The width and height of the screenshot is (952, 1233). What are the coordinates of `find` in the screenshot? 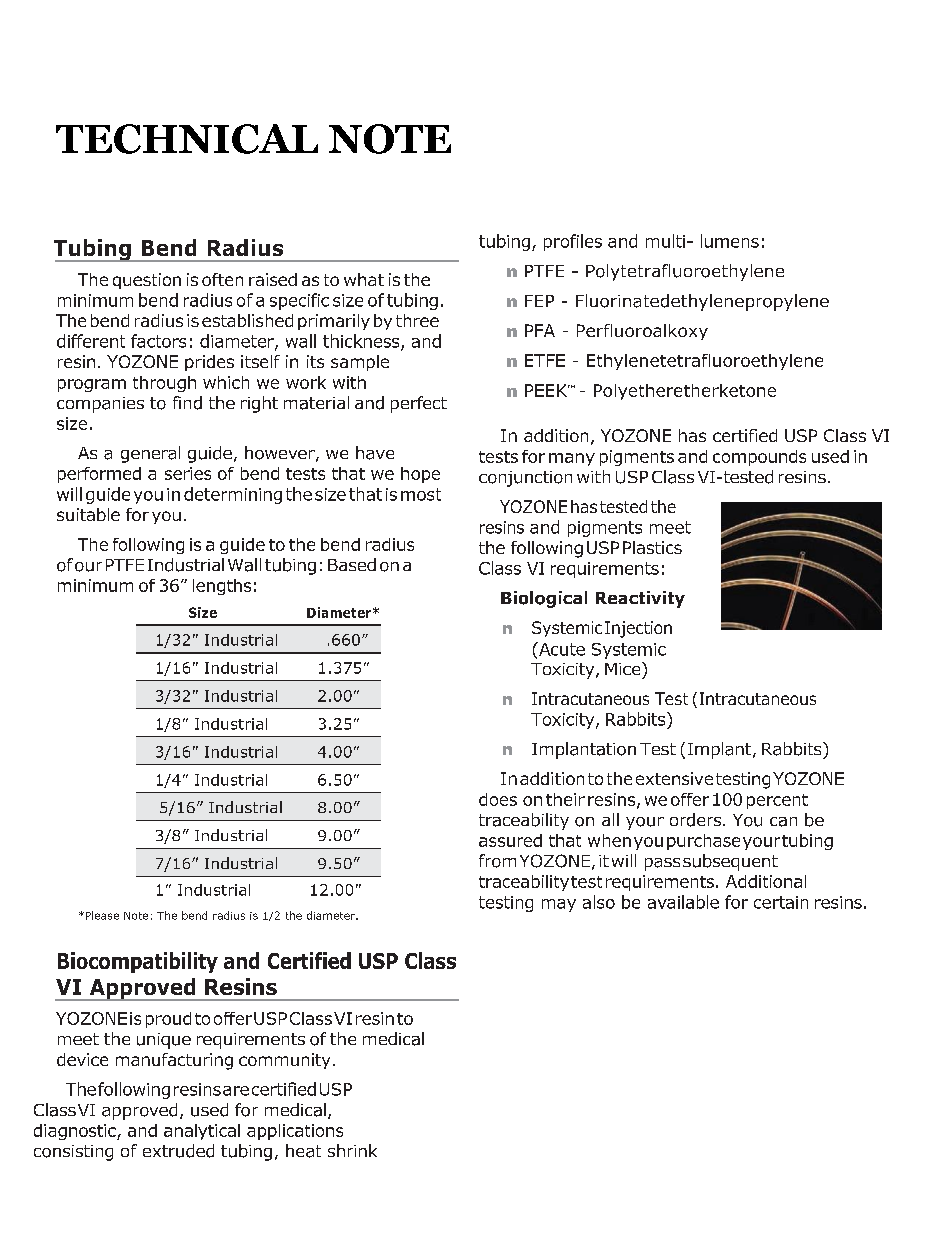 It's located at (187, 403).
